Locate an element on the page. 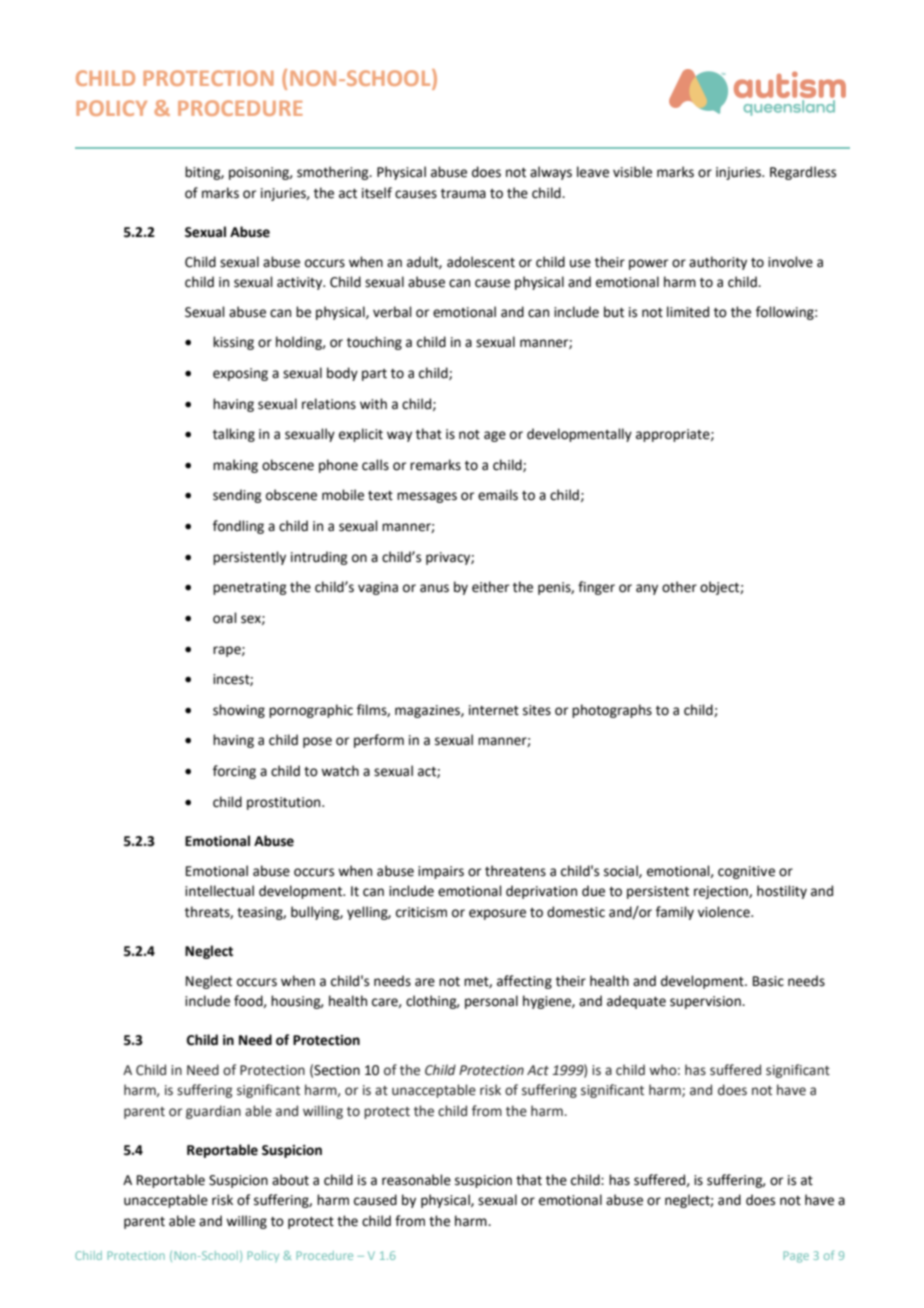 The height and width of the document is (1308, 924). supervision is located at coordinates (706, 1002).
